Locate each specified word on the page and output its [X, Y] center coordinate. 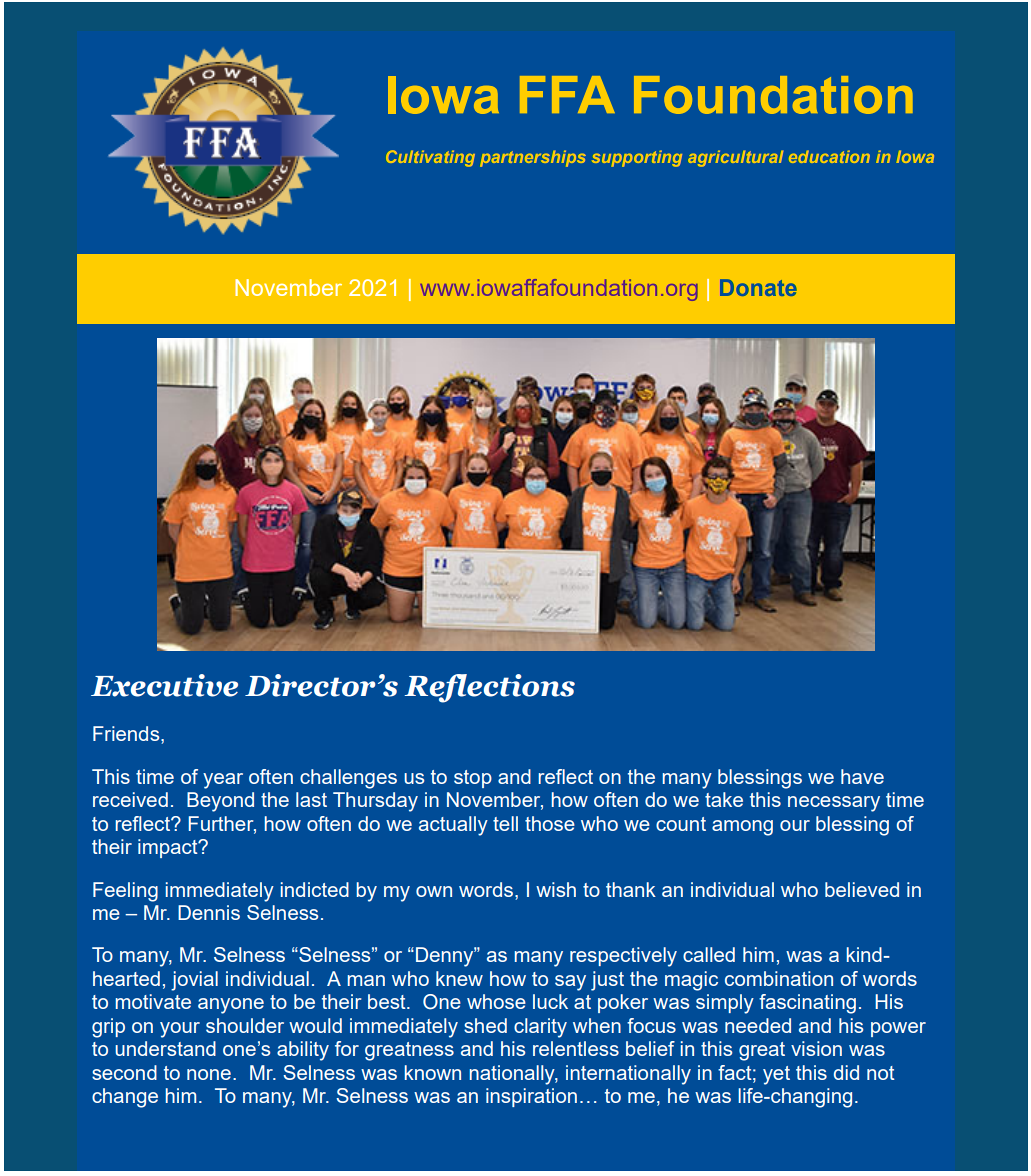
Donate [758, 287]
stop [473, 779]
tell [505, 823]
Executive [164, 685]
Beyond [220, 802]
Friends [127, 735]
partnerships [533, 158]
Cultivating [430, 158]
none [209, 1074]
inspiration [531, 1097]
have [862, 776]
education [829, 156]
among [742, 828]
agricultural [736, 158]
